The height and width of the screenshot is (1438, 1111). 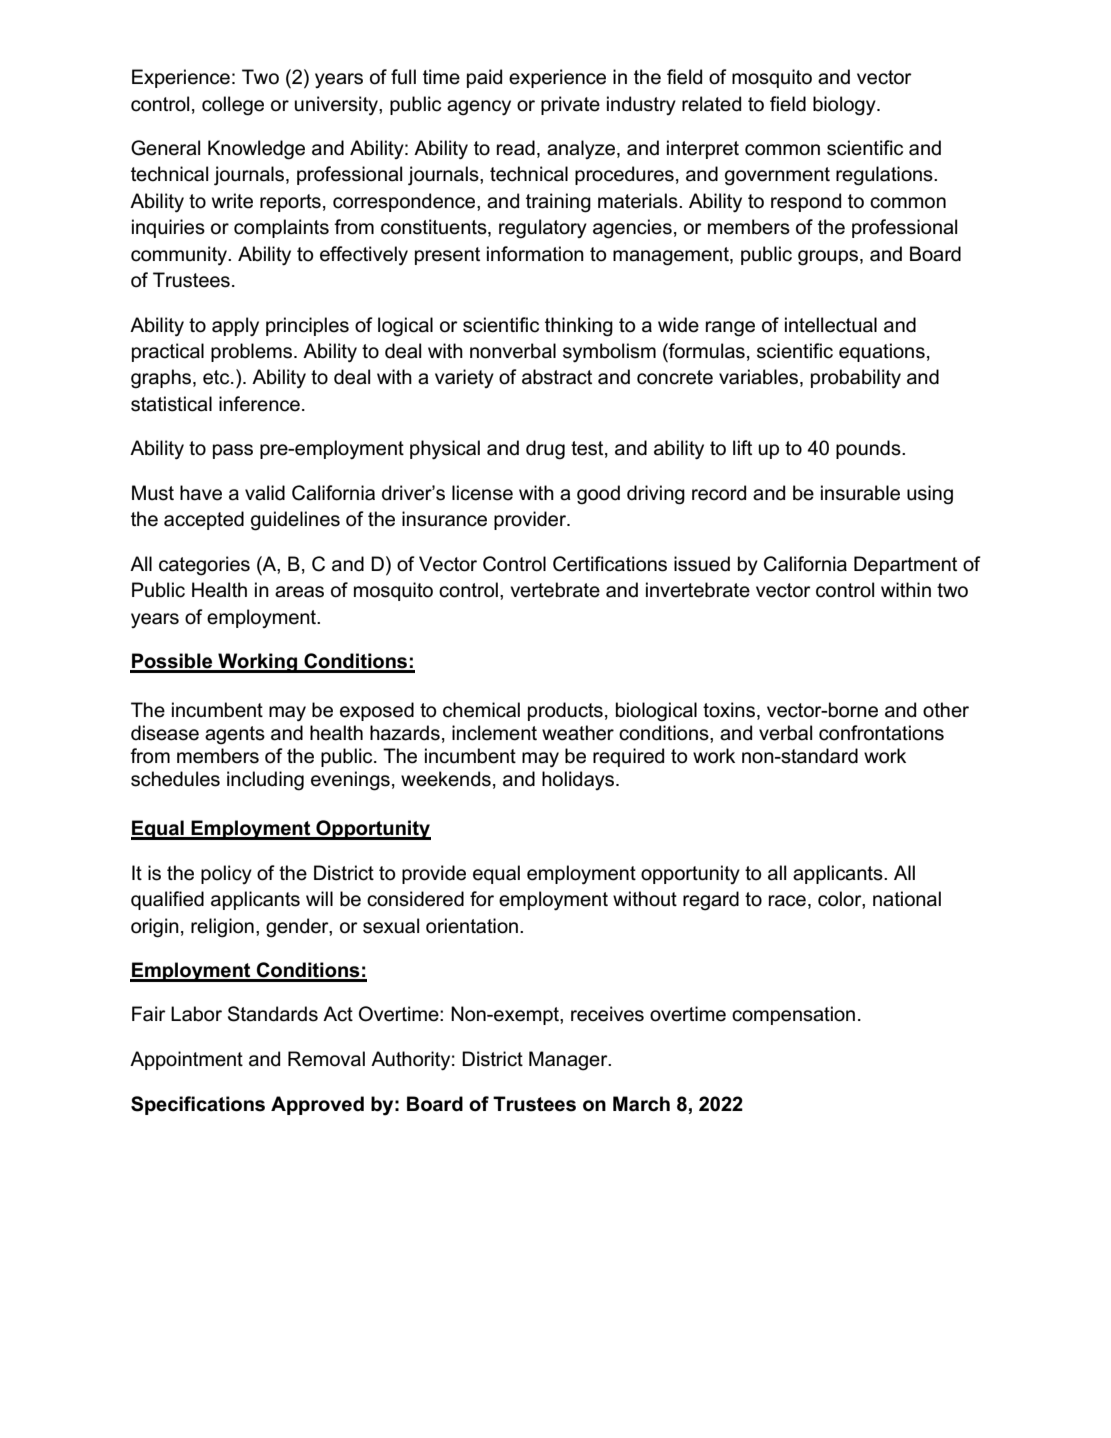 I want to click on holidays, so click(x=579, y=780).
